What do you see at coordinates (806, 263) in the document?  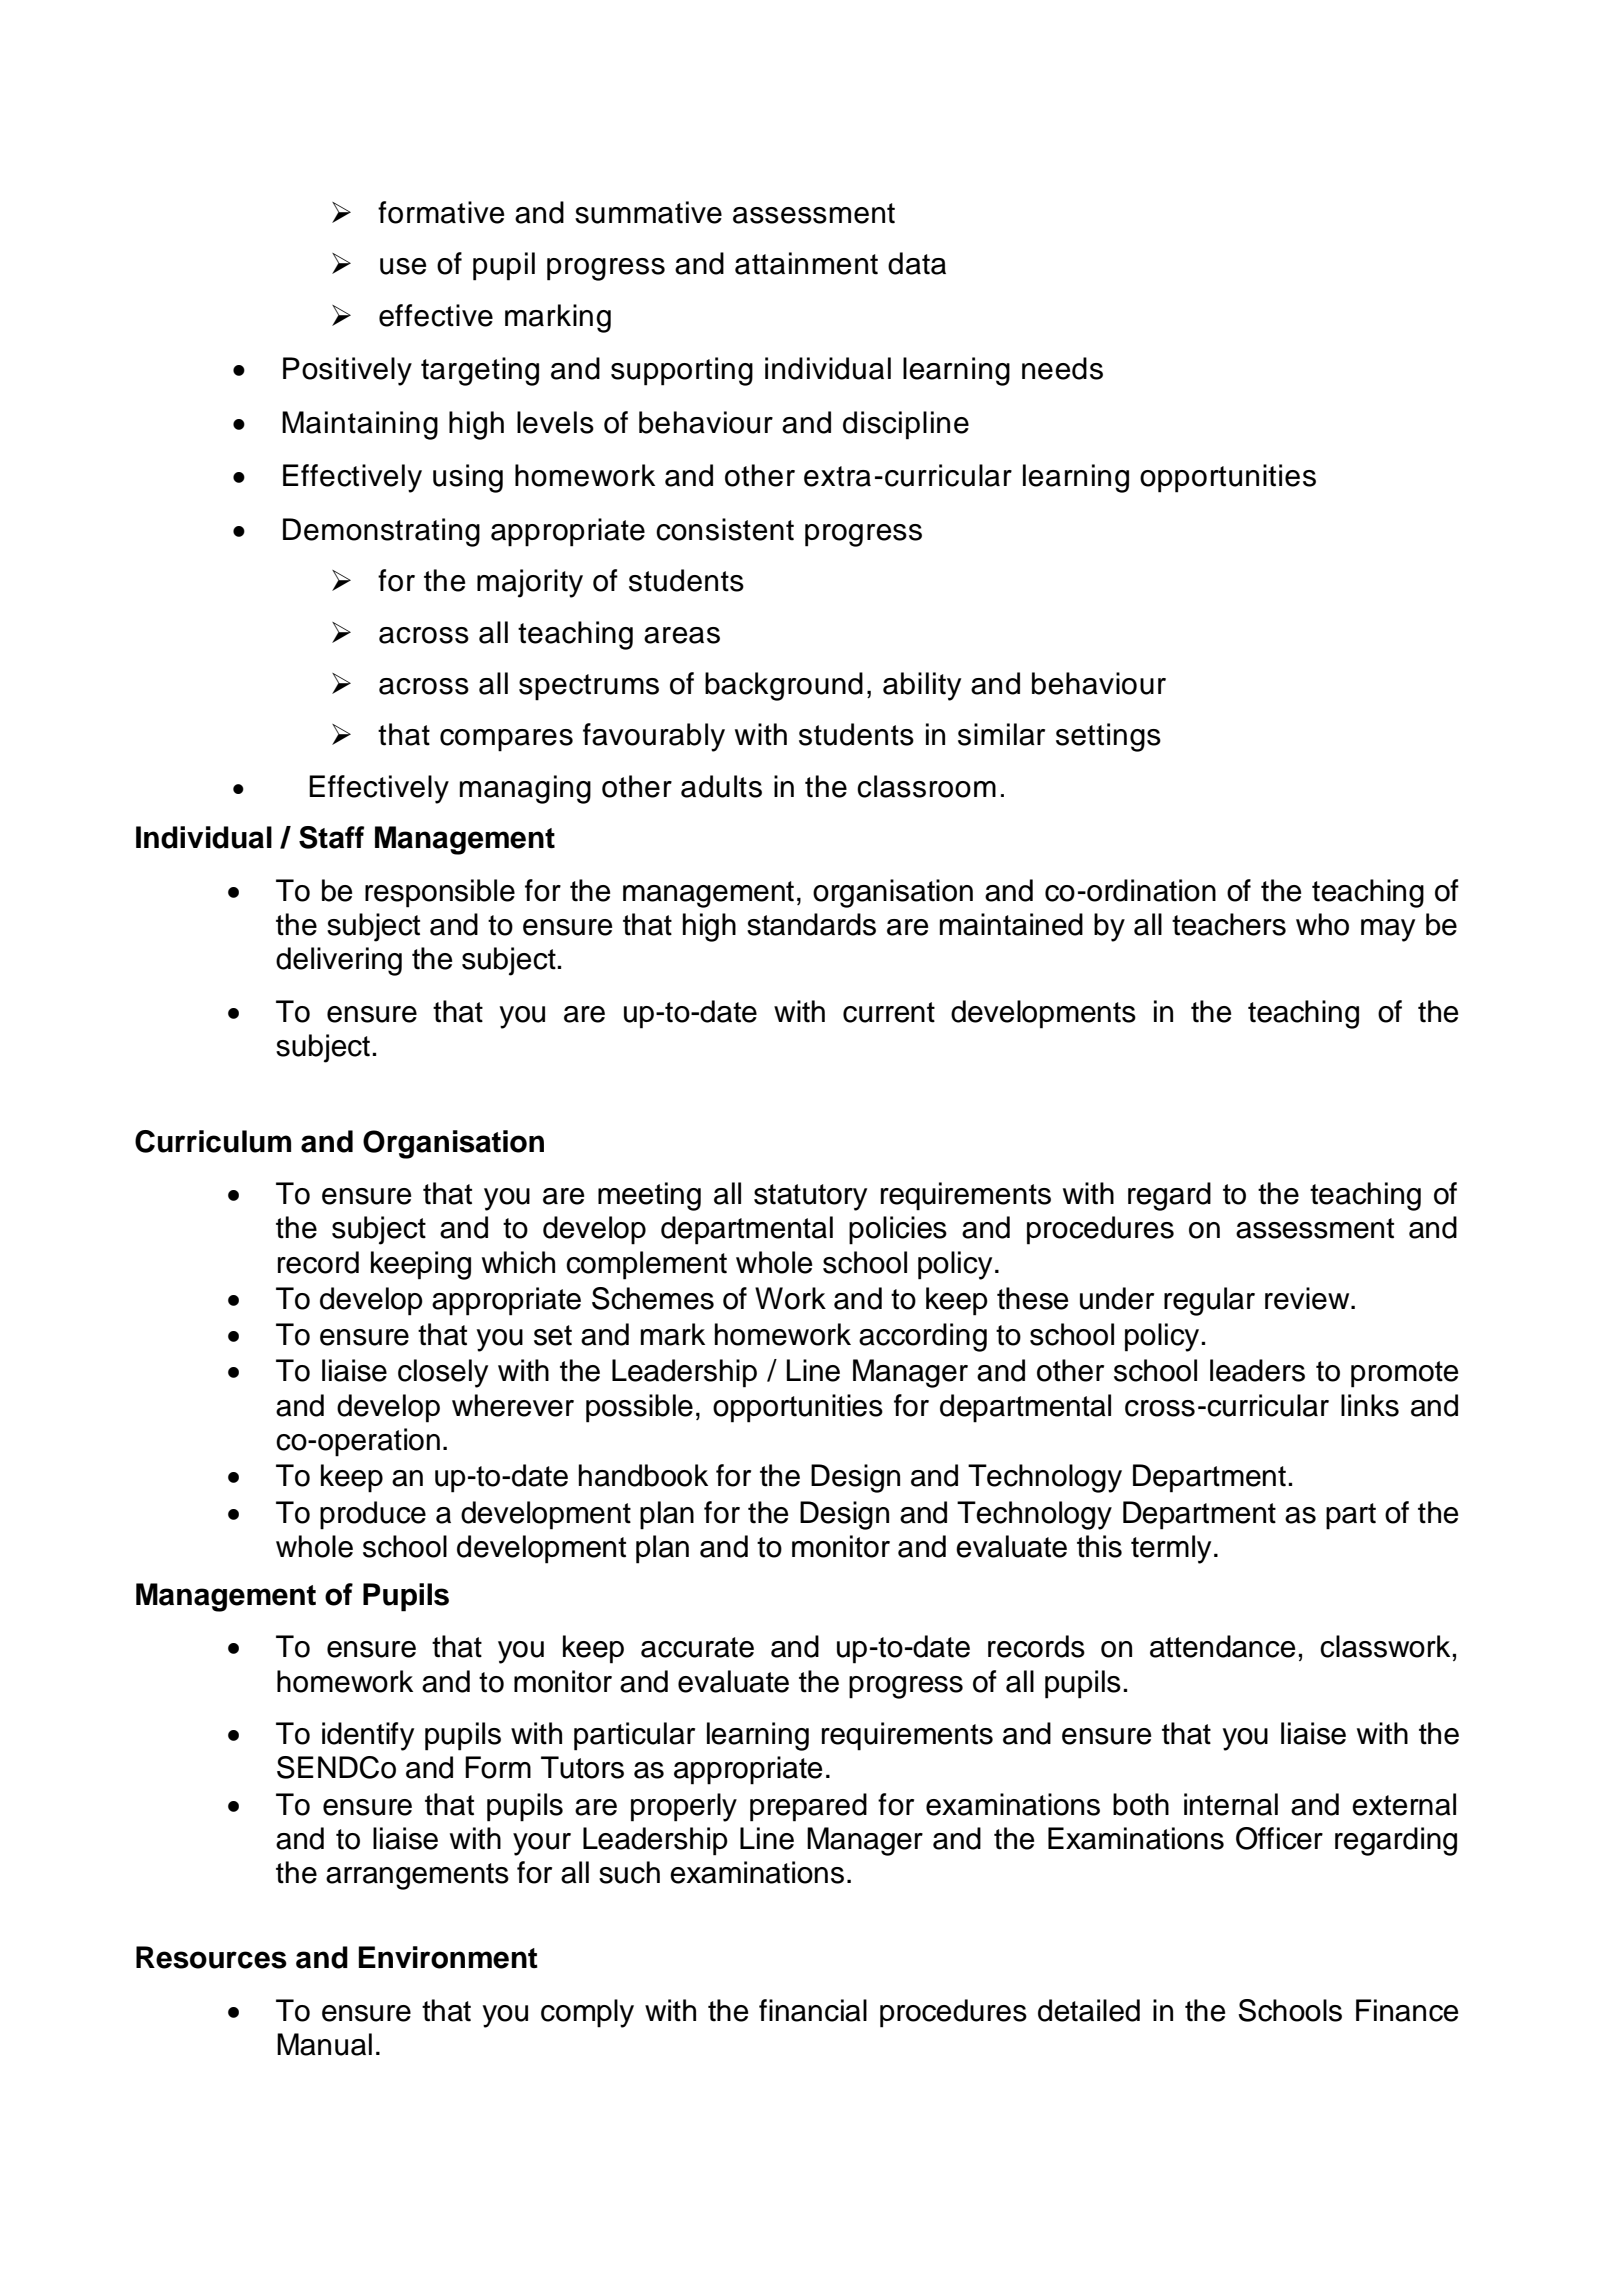 I see `attainment` at bounding box center [806, 263].
